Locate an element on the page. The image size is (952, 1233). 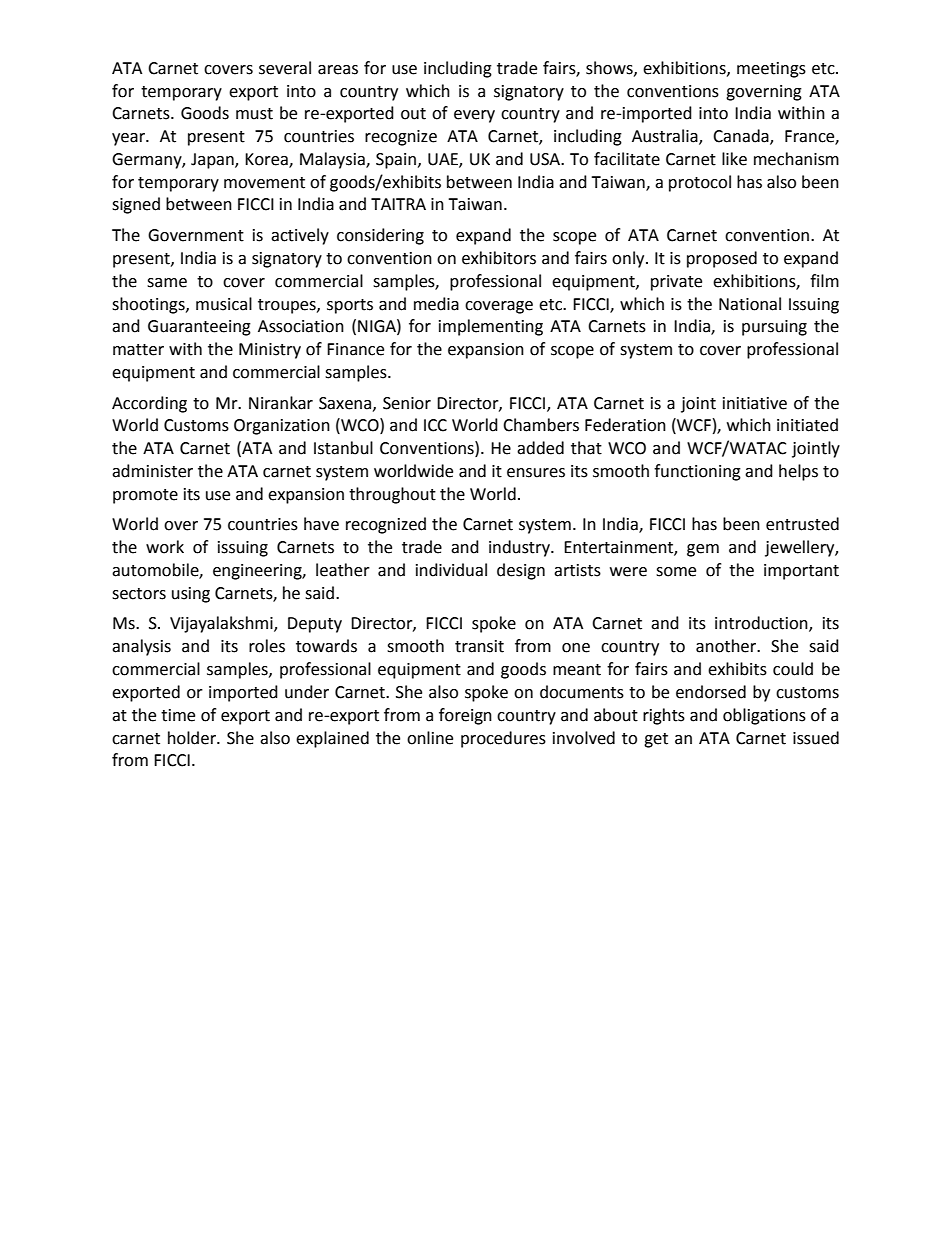
National is located at coordinates (750, 304).
